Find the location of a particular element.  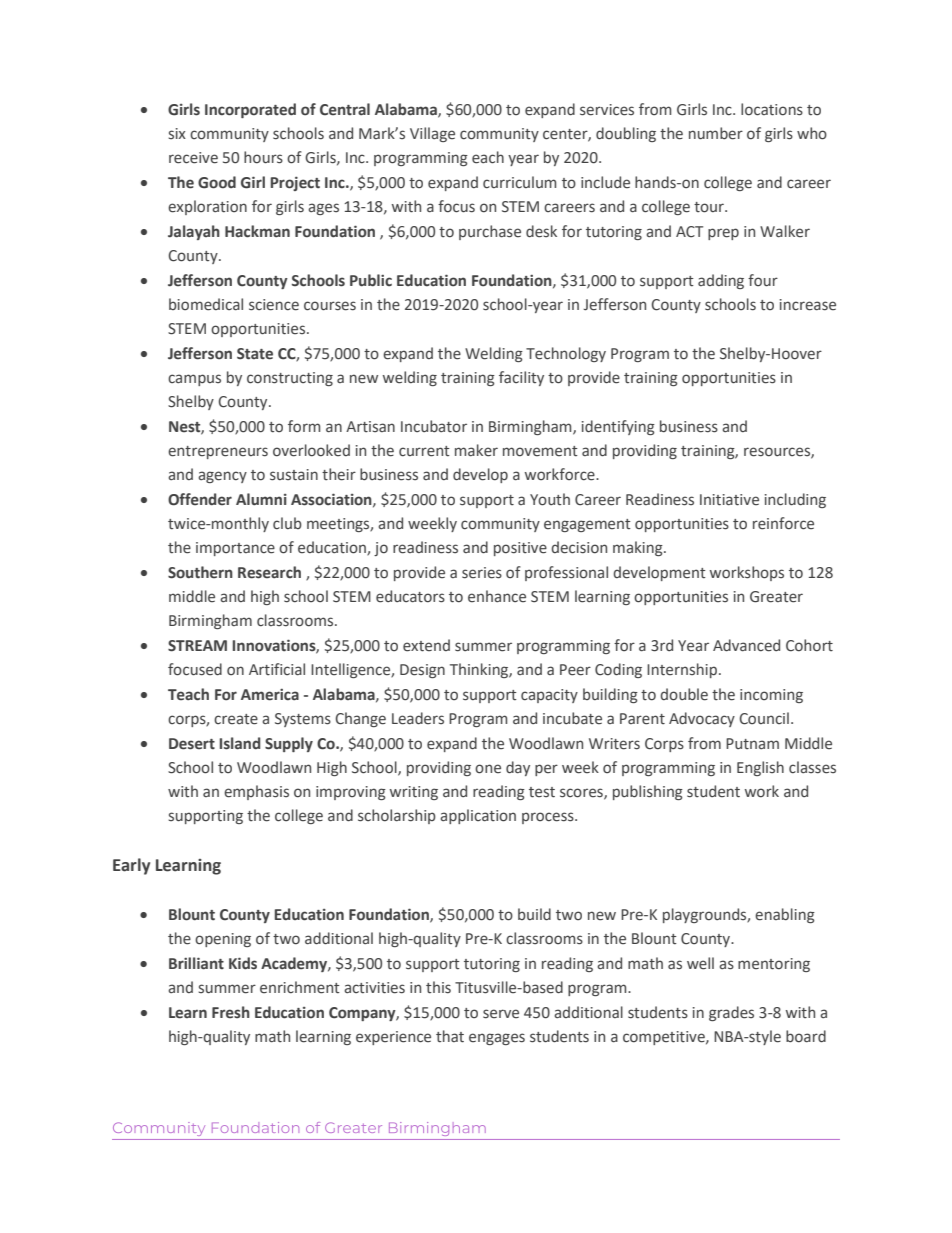

Leaders is located at coordinates (418, 718).
